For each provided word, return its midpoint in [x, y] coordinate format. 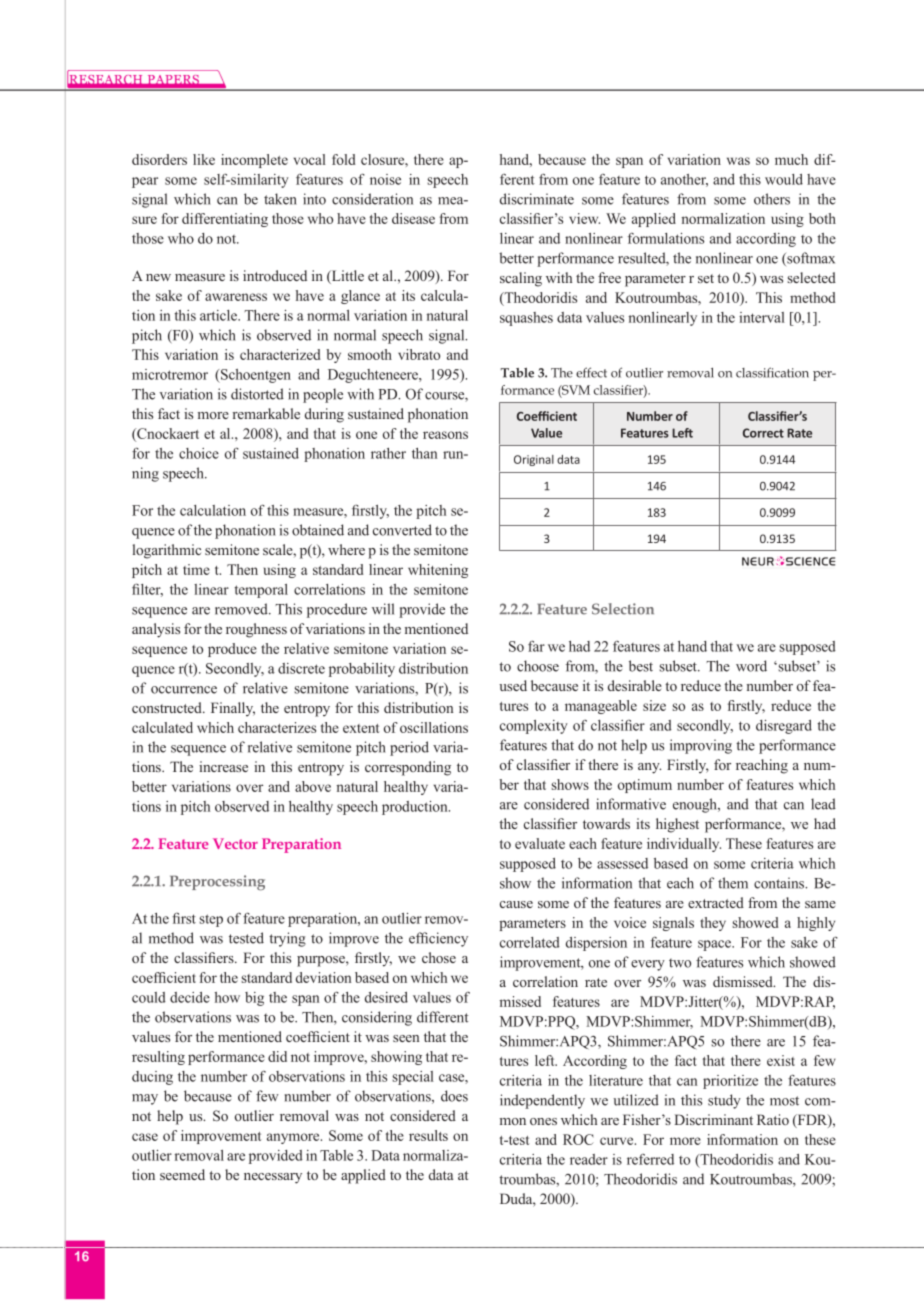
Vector [235, 843]
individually [684, 845]
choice [199, 453]
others [772, 199]
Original [534, 460]
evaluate [540, 843]
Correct [763, 433]
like [204, 159]
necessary [273, 1178]
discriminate [537, 199]
